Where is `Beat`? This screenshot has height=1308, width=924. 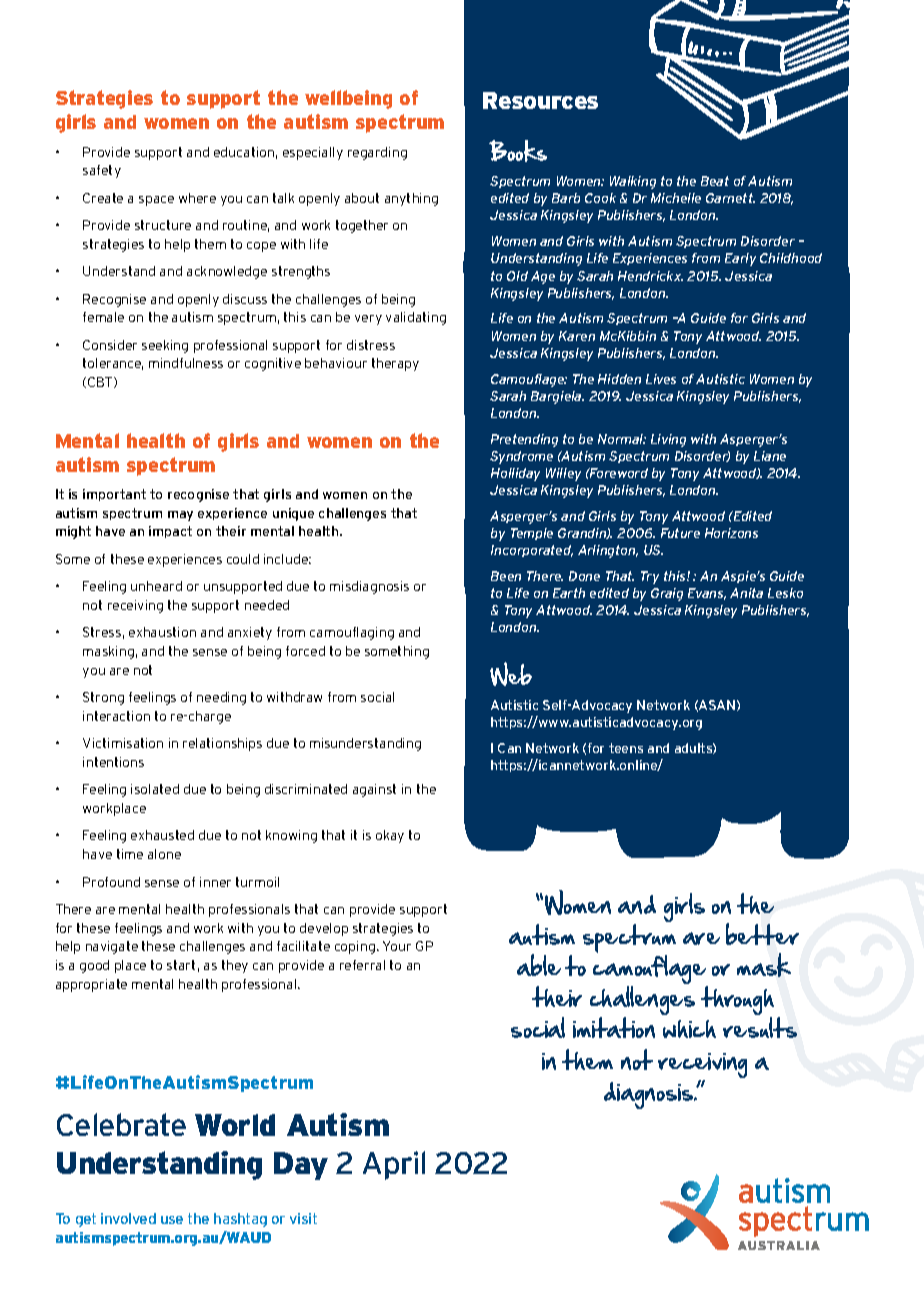 Beat is located at coordinates (715, 181).
